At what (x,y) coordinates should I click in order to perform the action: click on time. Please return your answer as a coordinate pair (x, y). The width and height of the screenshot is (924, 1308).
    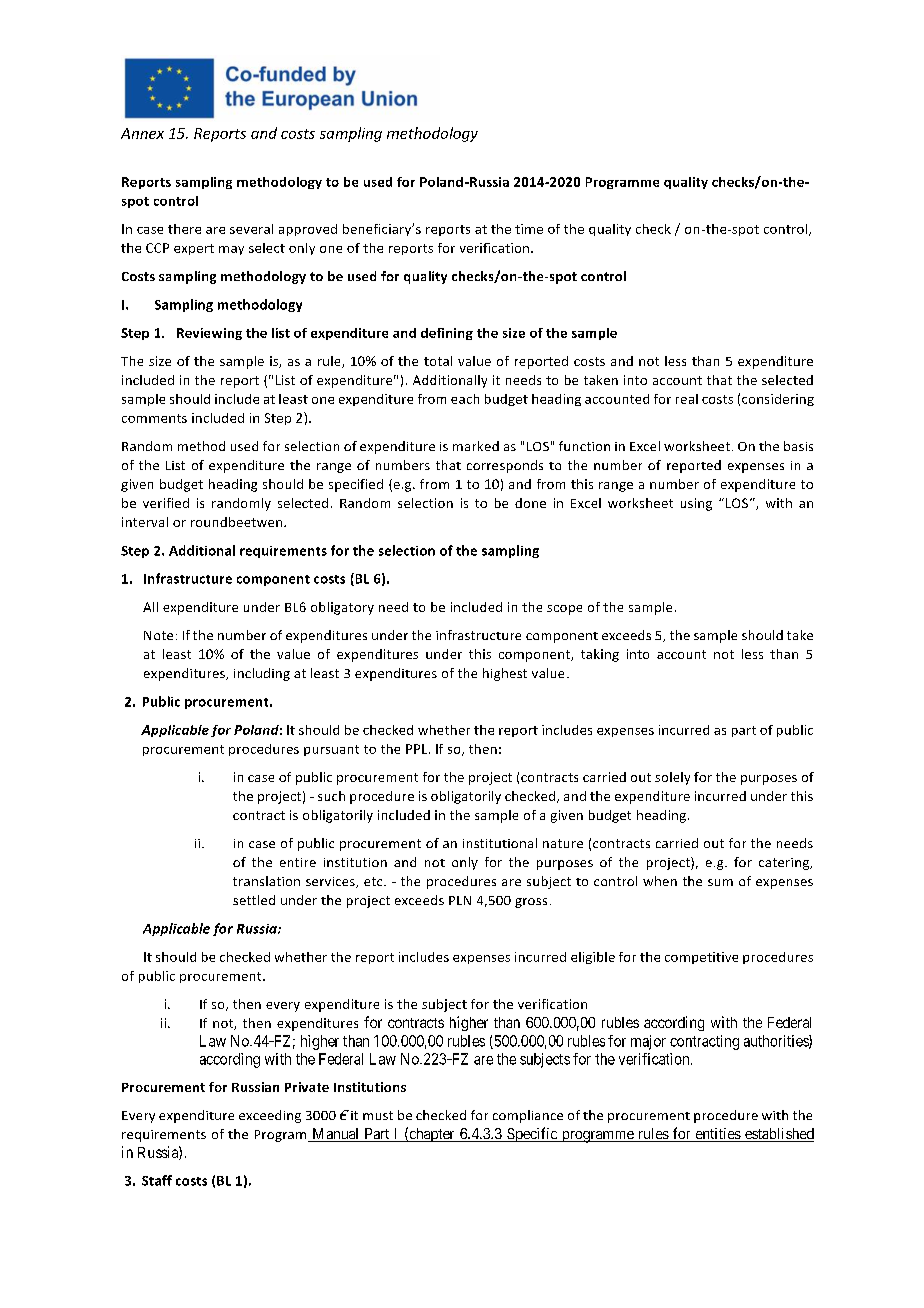
    Looking at the image, I should click on (529, 229).
